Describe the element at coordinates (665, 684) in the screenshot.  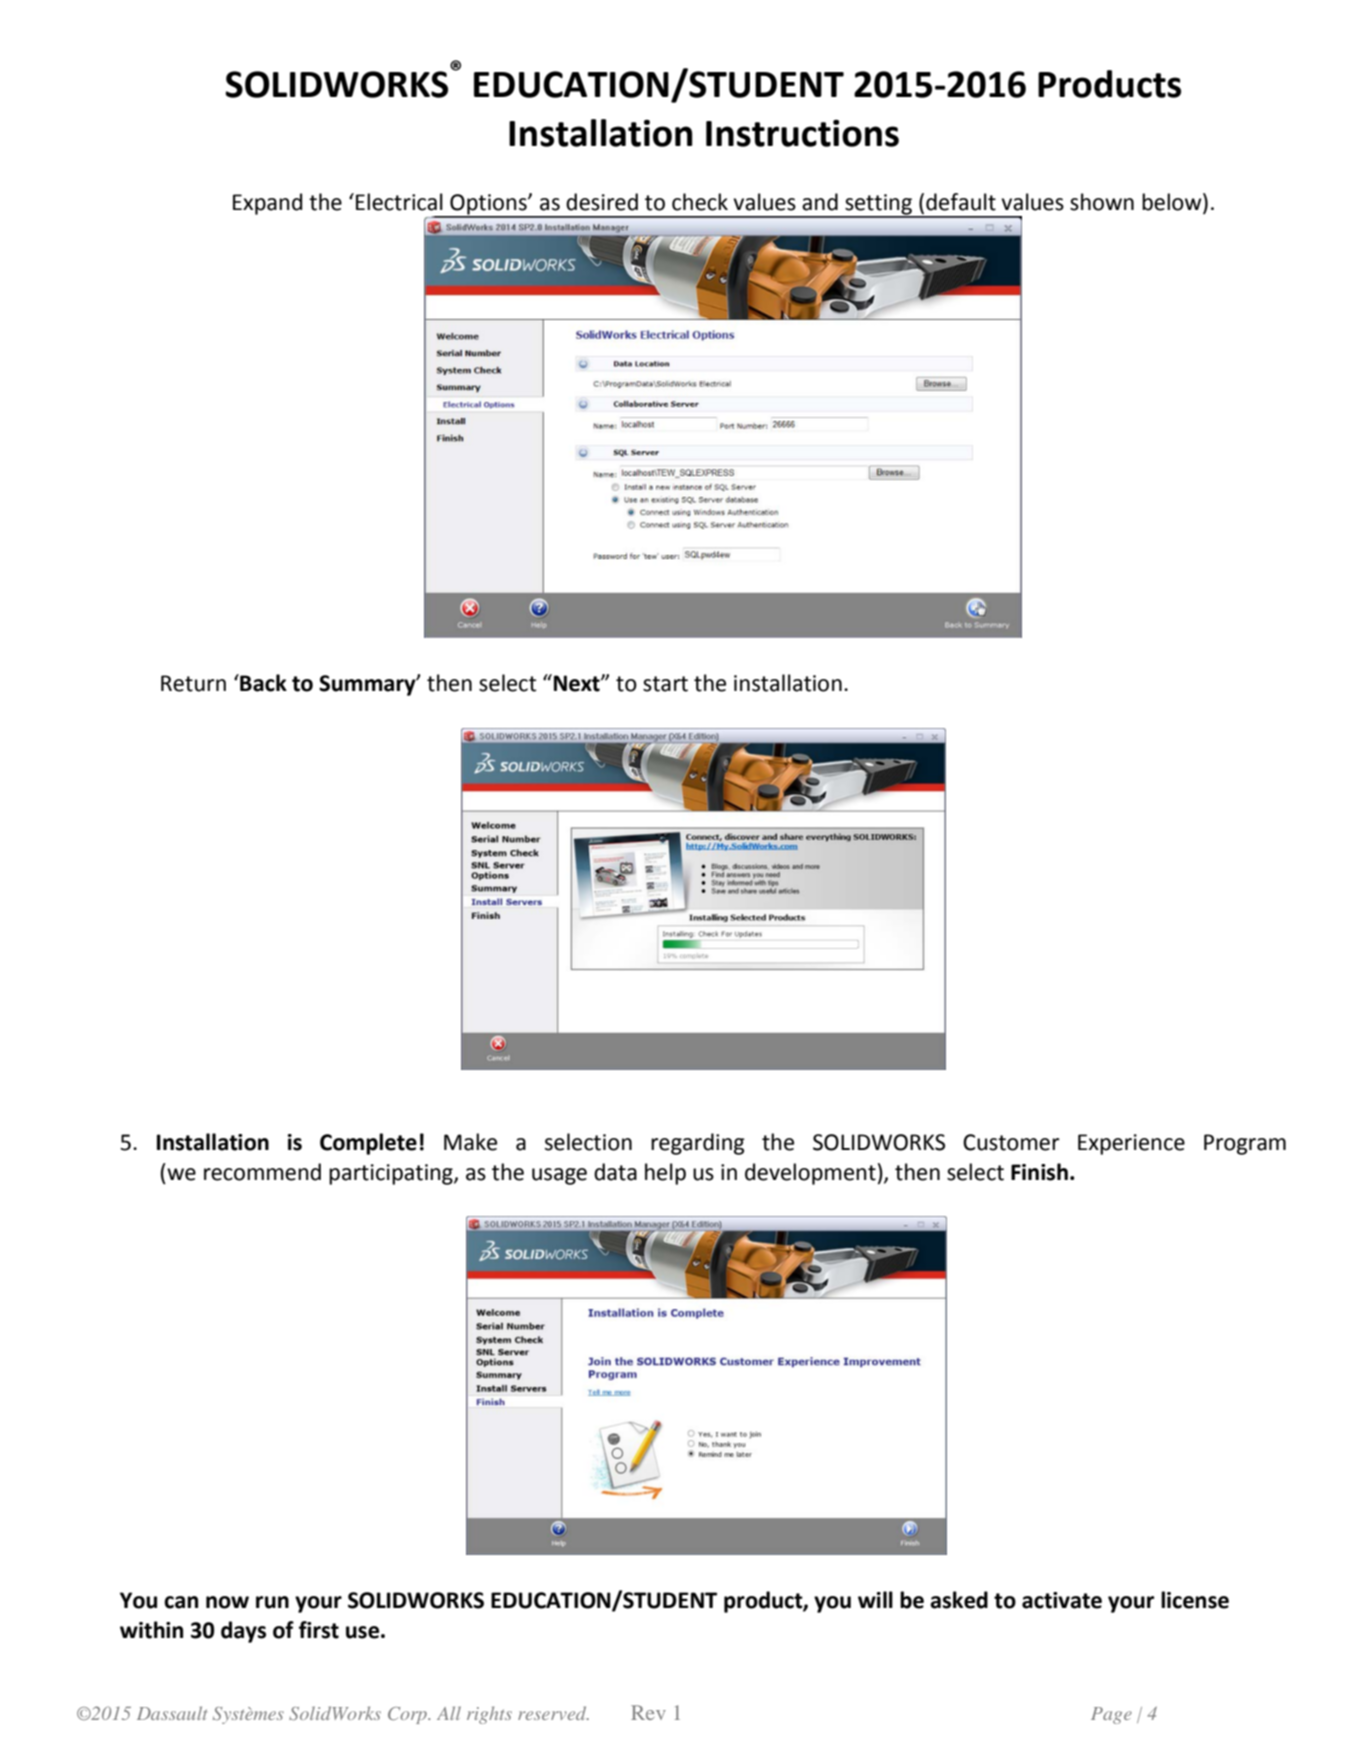
I see `start` at that location.
